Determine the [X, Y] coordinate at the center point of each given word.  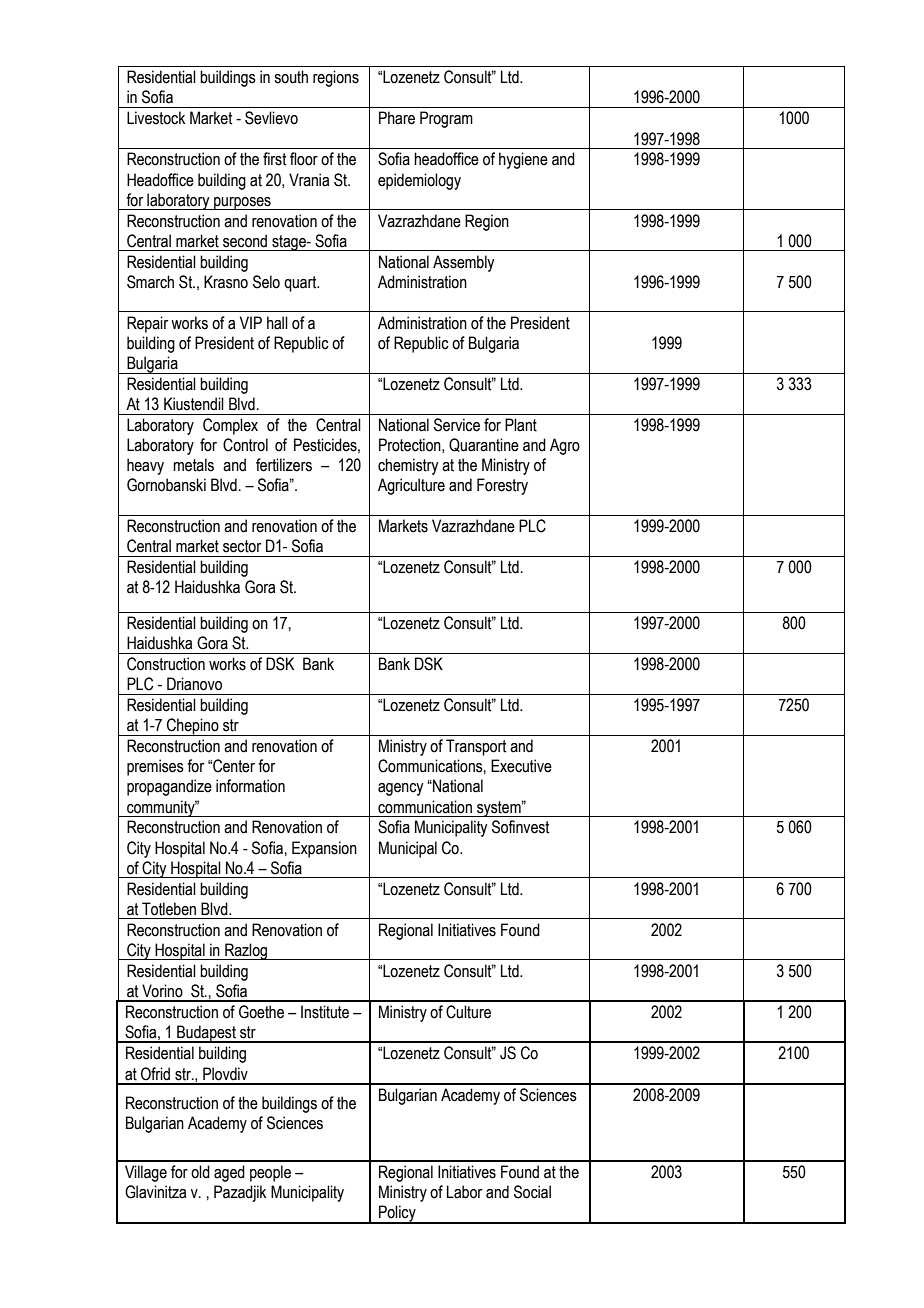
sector [242, 546]
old [200, 1172]
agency [400, 789]
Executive [521, 766]
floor [304, 159]
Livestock [156, 118]
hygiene [523, 160]
